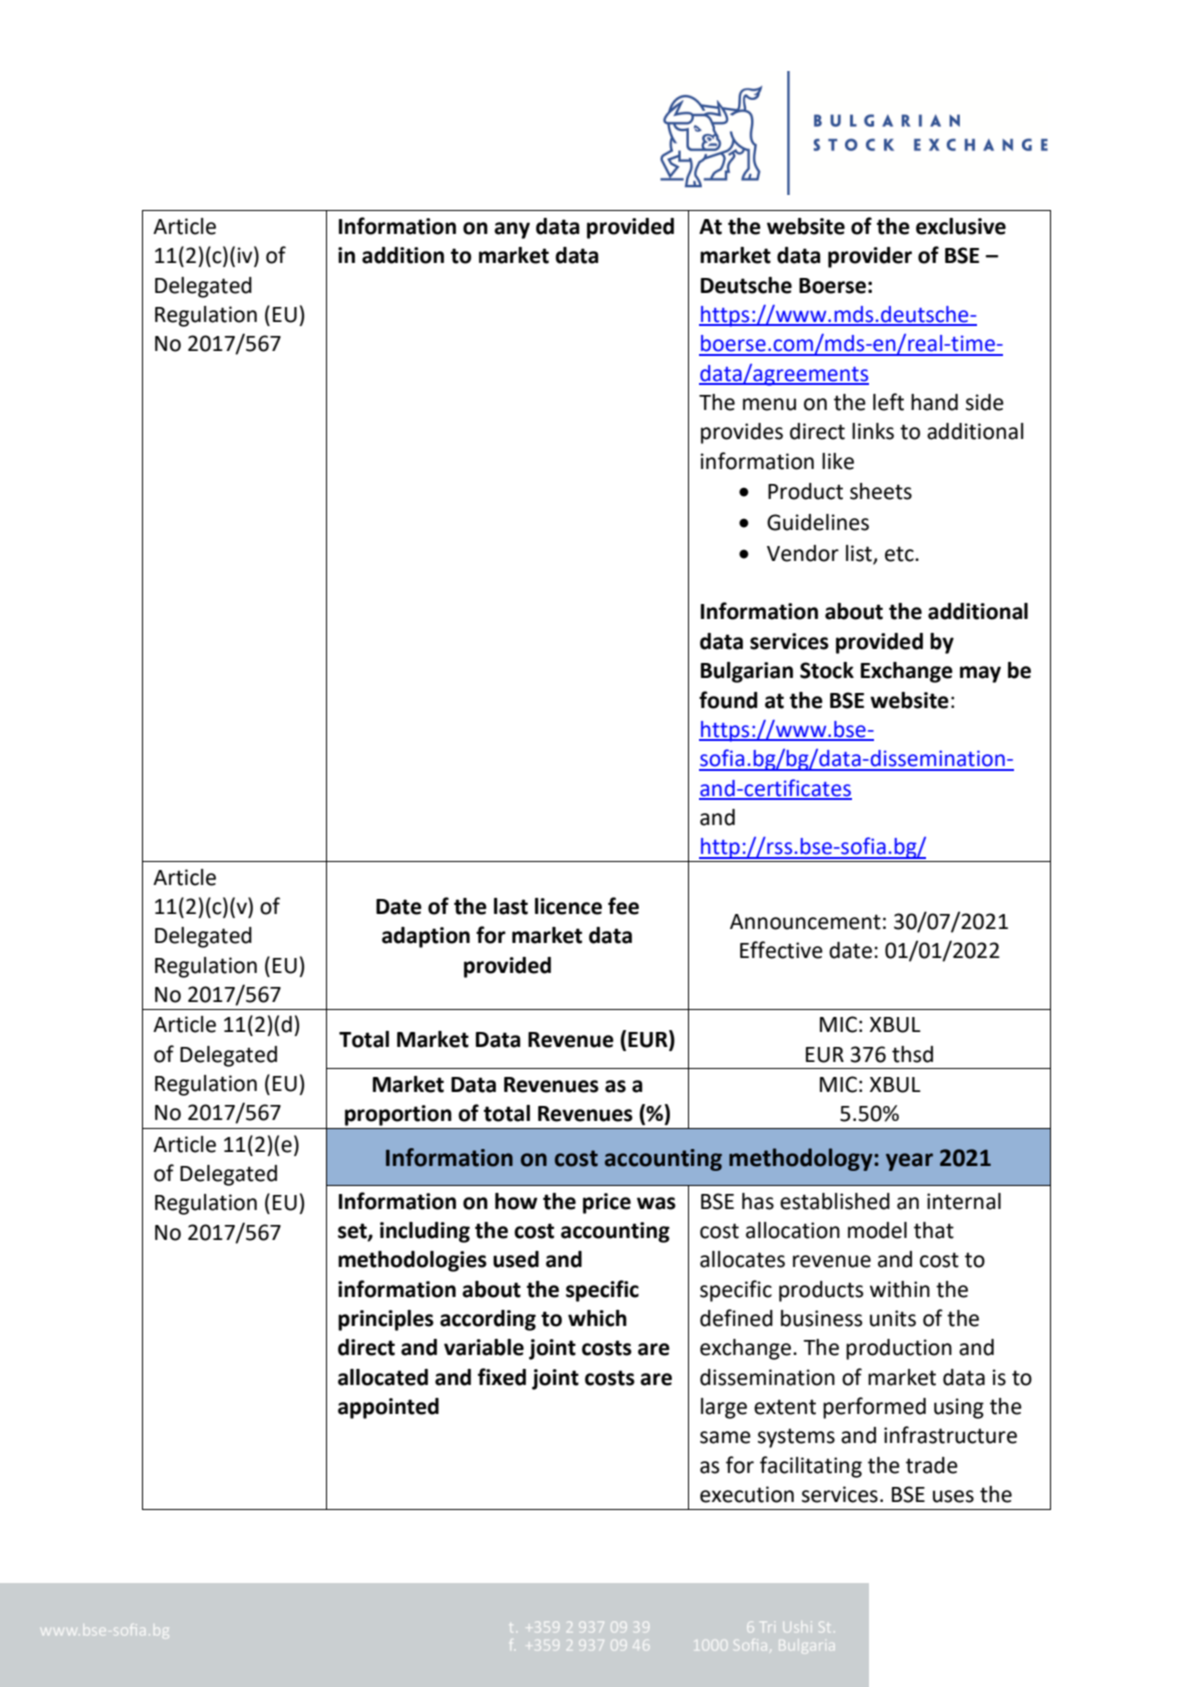  Describe the element at coordinates (728, 700) in the screenshot. I see `found` at that location.
